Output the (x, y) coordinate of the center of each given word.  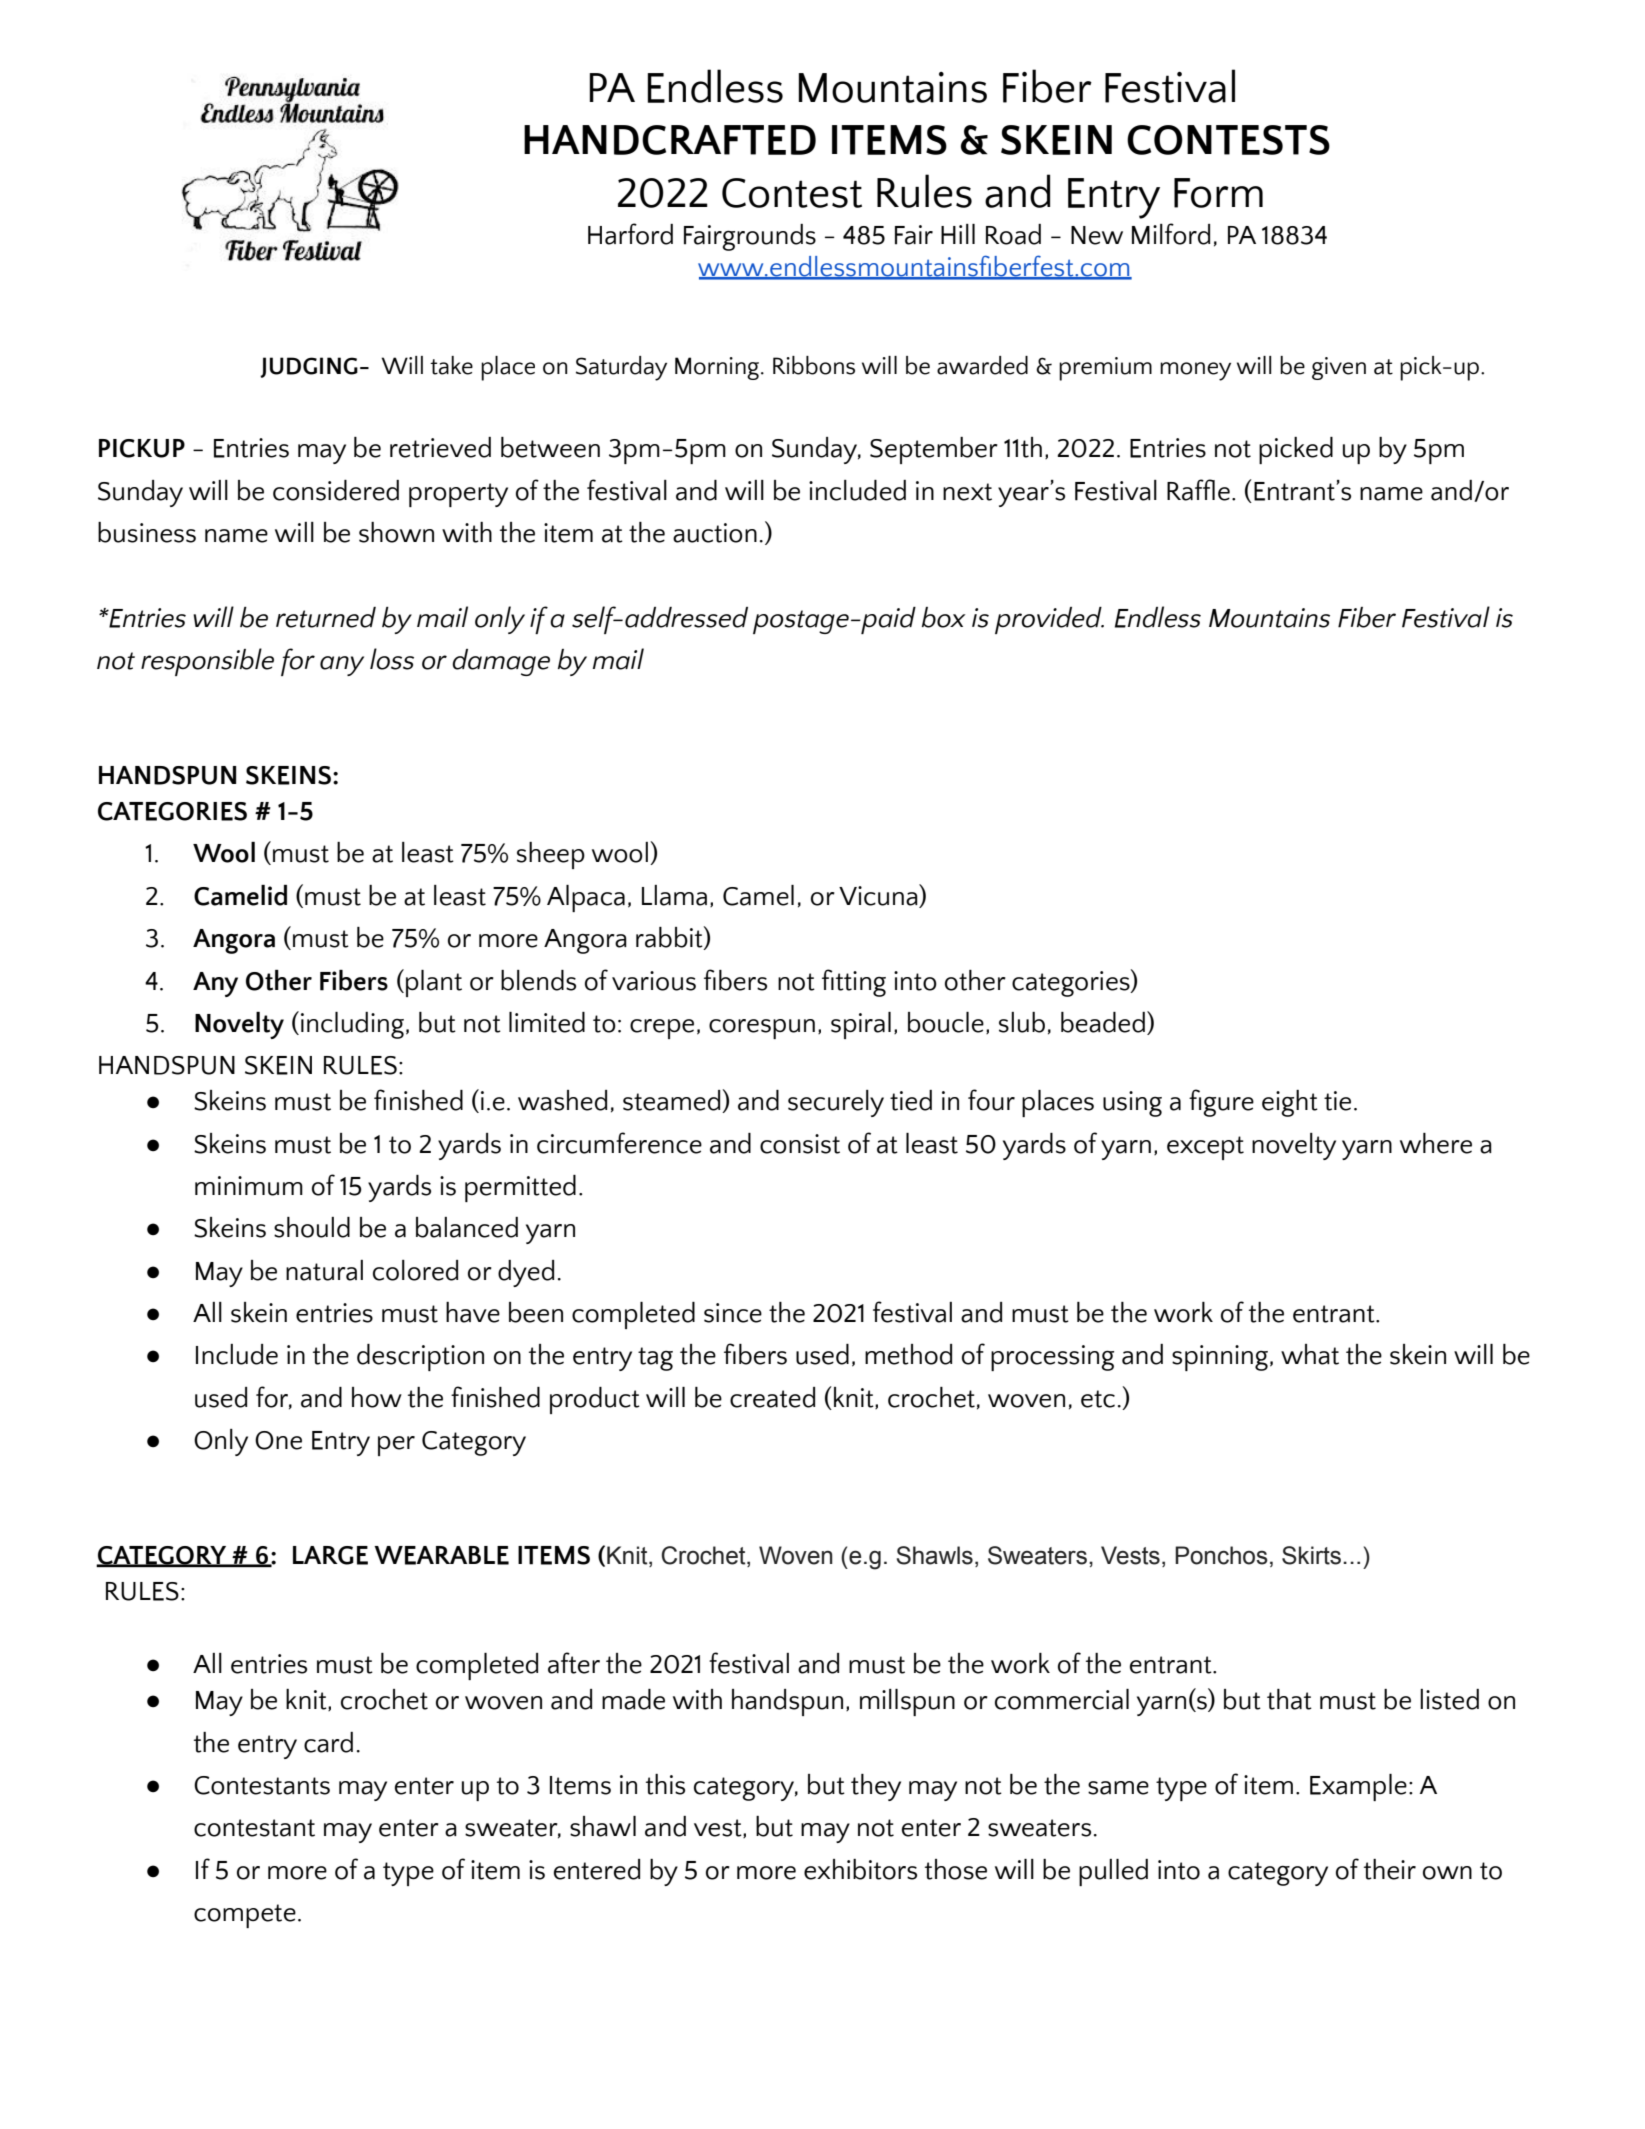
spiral (861, 1025)
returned (326, 617)
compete (245, 1916)
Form (1218, 193)
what (1310, 1354)
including (352, 1025)
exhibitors (860, 1869)
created (772, 1397)
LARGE (330, 1555)
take (451, 365)
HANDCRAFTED (670, 140)
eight (1290, 1103)
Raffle (1198, 490)
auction (715, 533)
